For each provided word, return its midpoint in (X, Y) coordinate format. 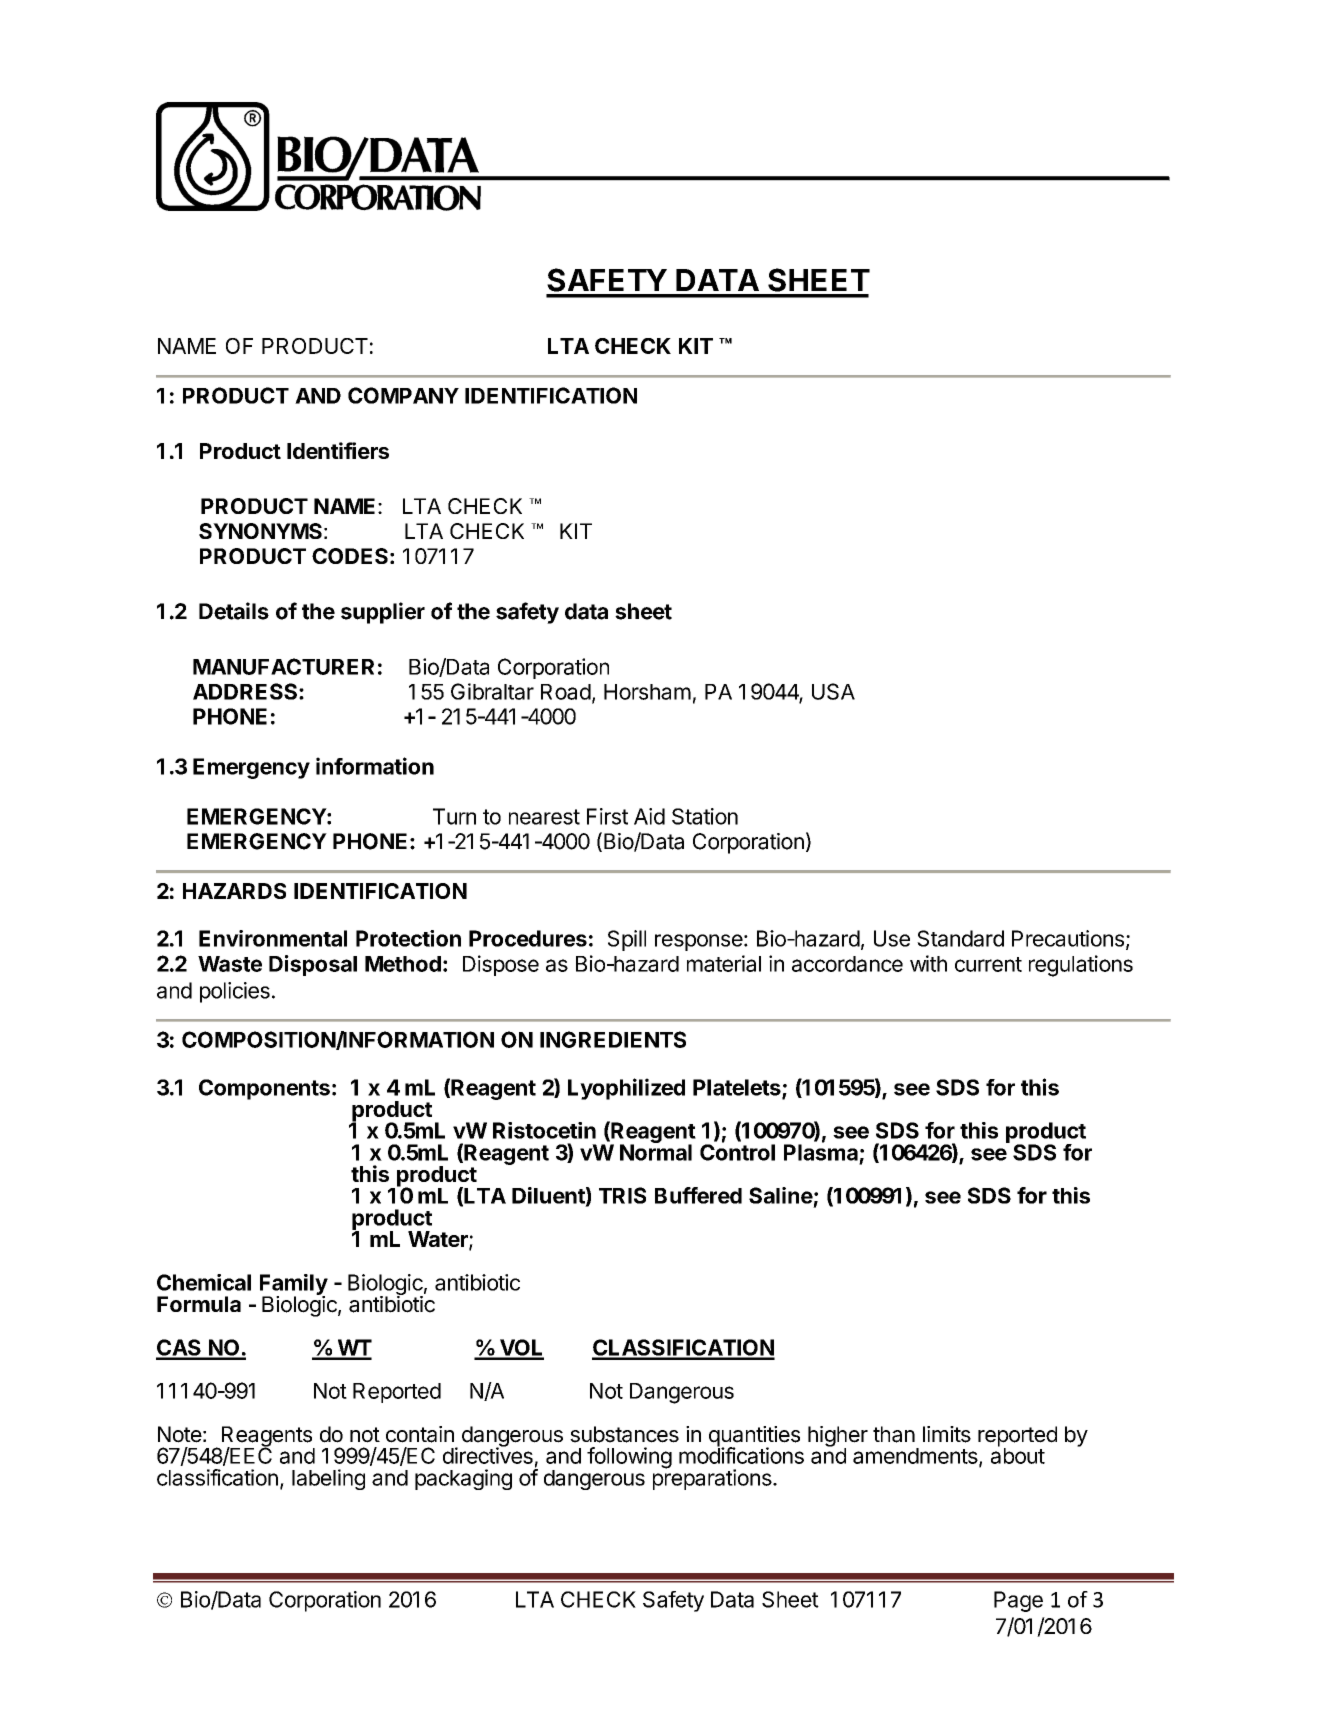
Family (294, 1285)
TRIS (622, 1195)
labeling (328, 1479)
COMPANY (403, 395)
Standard (960, 938)
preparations (712, 1478)
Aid (649, 816)
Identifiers (338, 450)
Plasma (821, 1151)
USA (833, 691)
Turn (454, 816)
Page (1018, 1601)
